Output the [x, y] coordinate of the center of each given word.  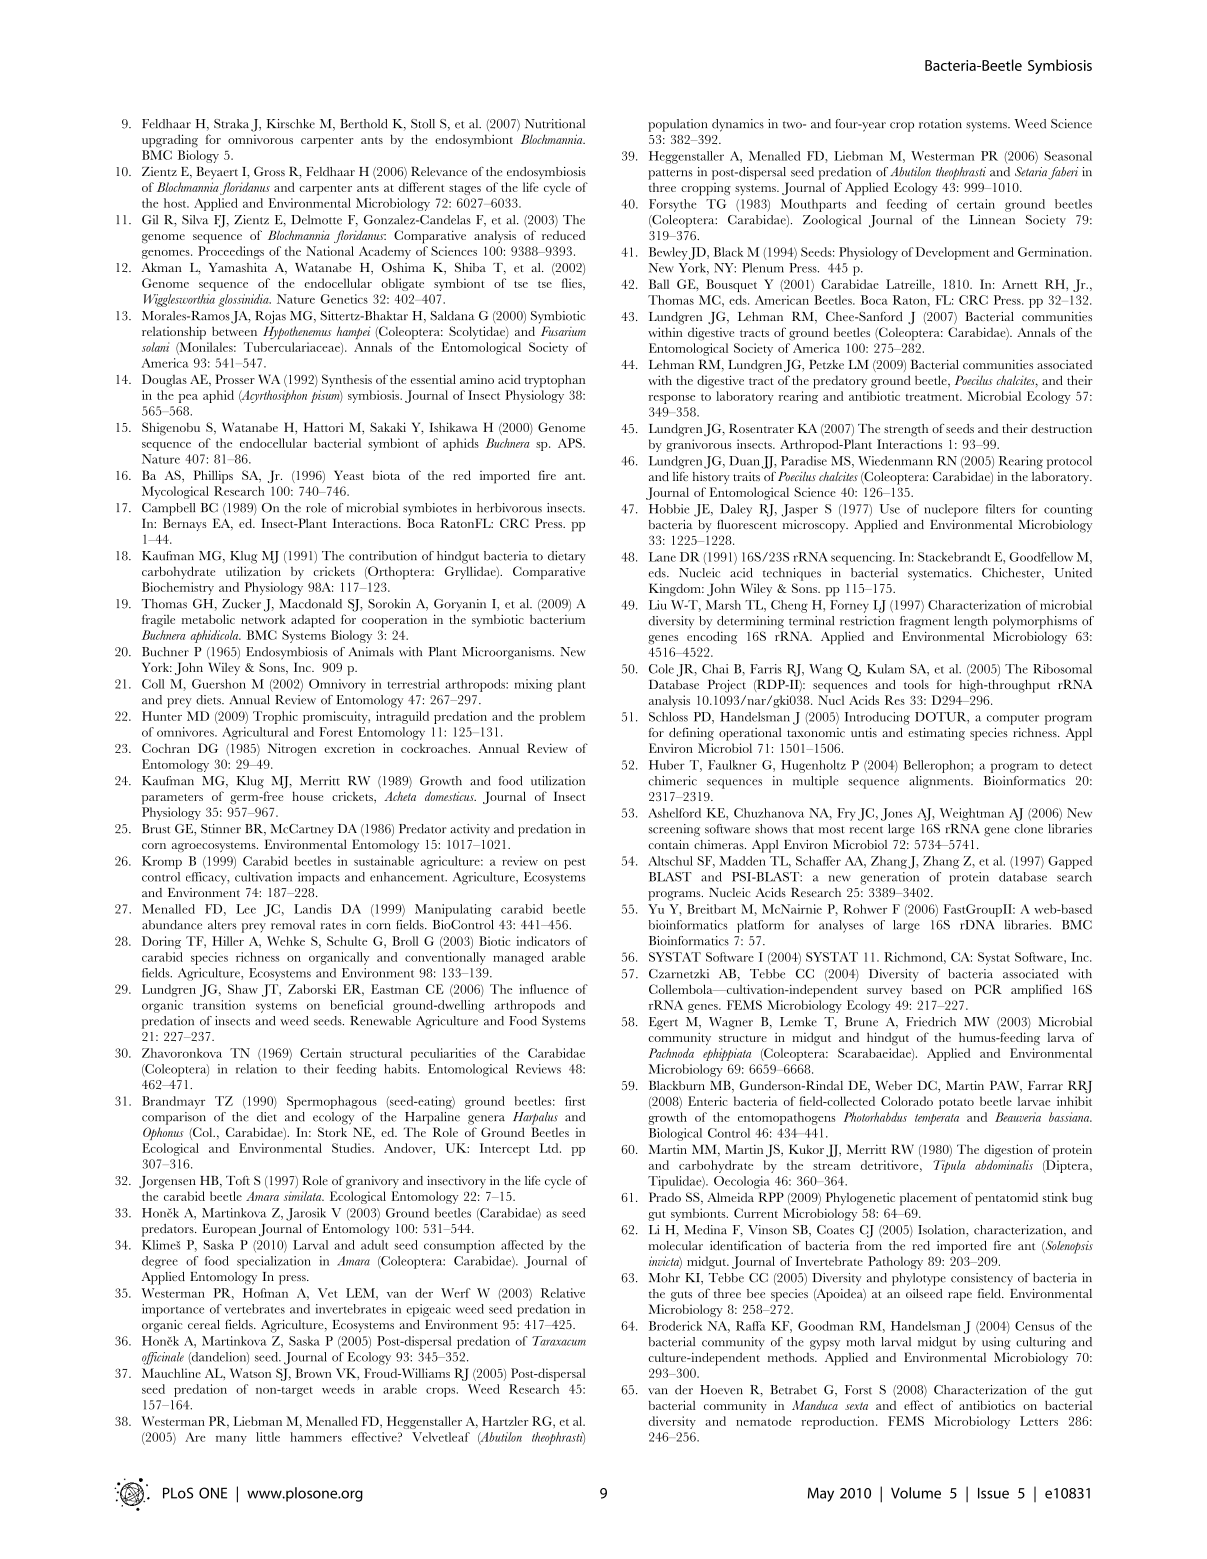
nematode [763, 1421]
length [971, 622]
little [268, 1437]
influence [544, 989]
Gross [269, 171]
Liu [658, 605]
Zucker [241, 604]
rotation [940, 124]
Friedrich [931, 1022]
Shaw [243, 989]
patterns [670, 174]
